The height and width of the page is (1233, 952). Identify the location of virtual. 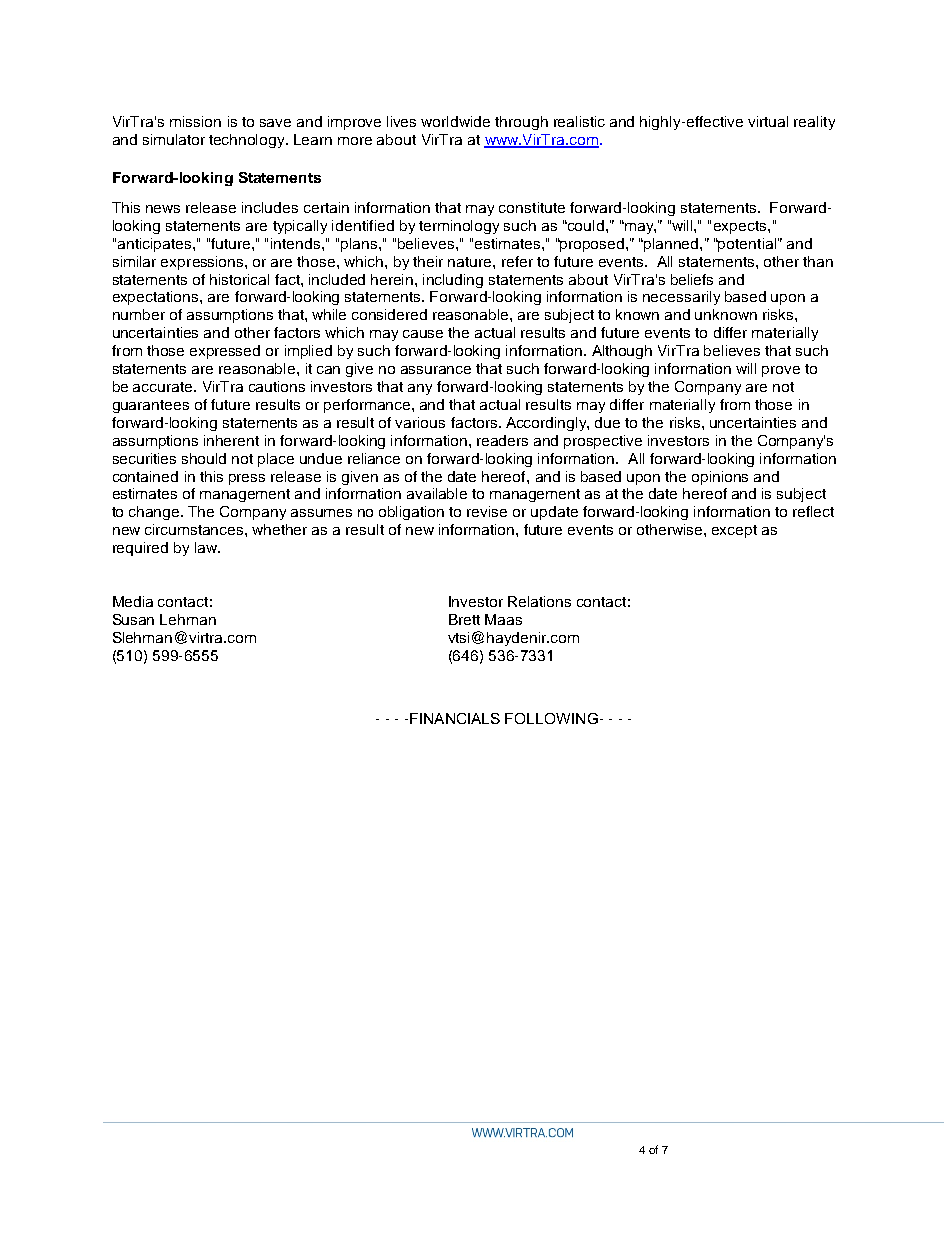
(768, 121).
